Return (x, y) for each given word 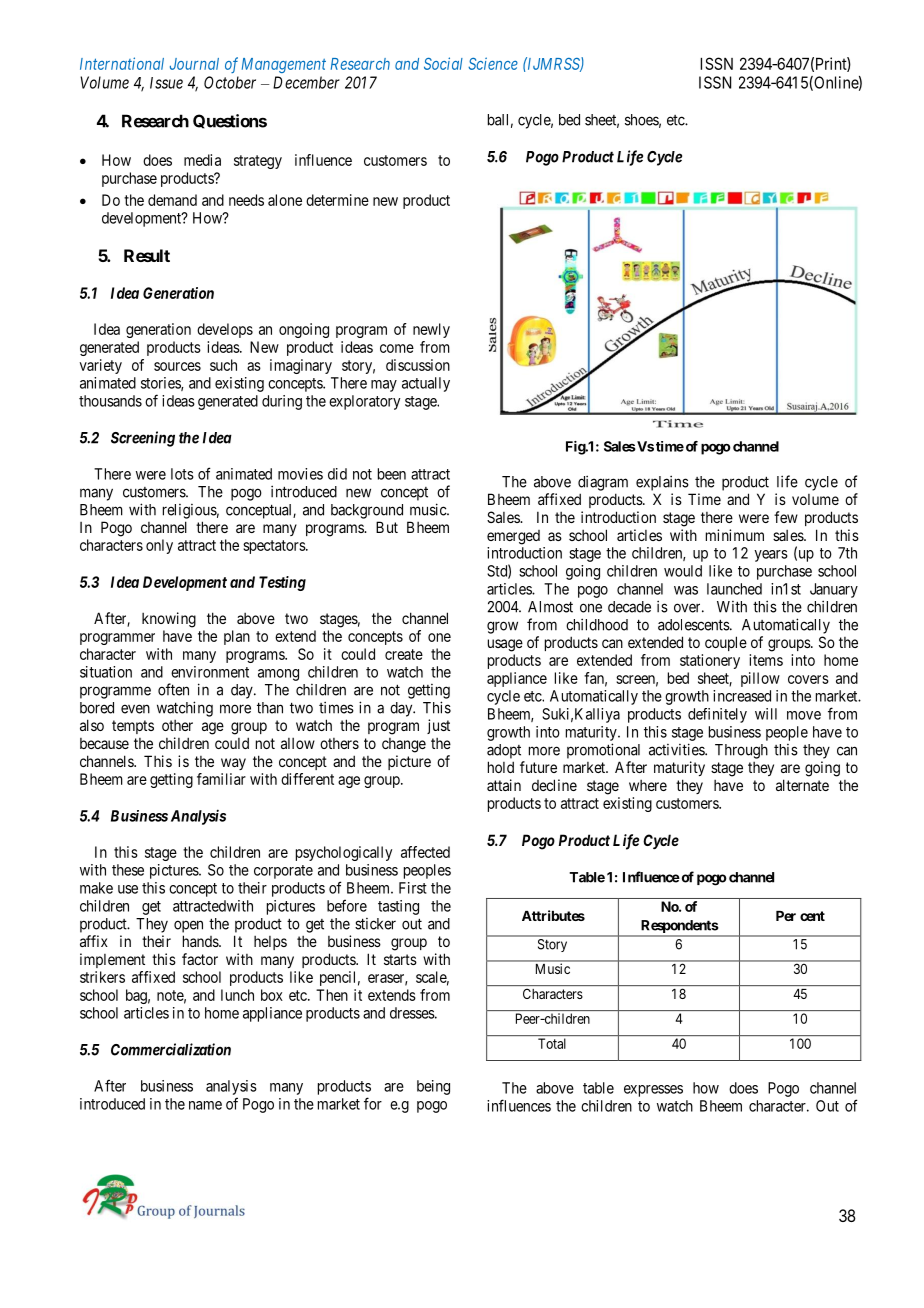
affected (425, 852)
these (128, 870)
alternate (802, 785)
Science (493, 63)
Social (443, 63)
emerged (513, 537)
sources (177, 366)
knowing (169, 620)
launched (734, 589)
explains (662, 483)
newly (431, 330)
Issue (166, 83)
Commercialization (171, 1049)
